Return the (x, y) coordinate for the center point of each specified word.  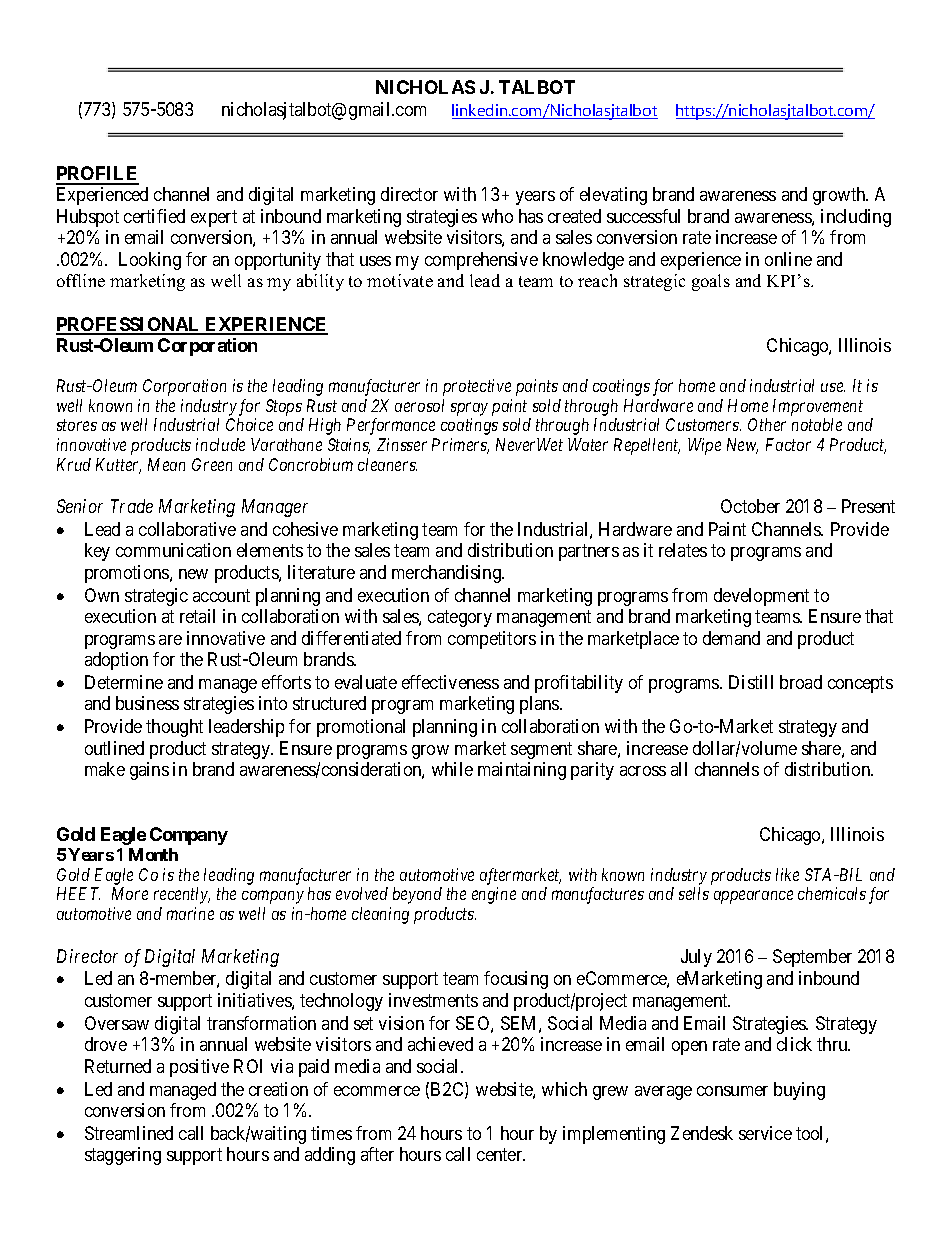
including (856, 218)
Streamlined (129, 1133)
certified (154, 216)
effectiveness (450, 682)
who (497, 216)
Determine (124, 682)
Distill (751, 682)
